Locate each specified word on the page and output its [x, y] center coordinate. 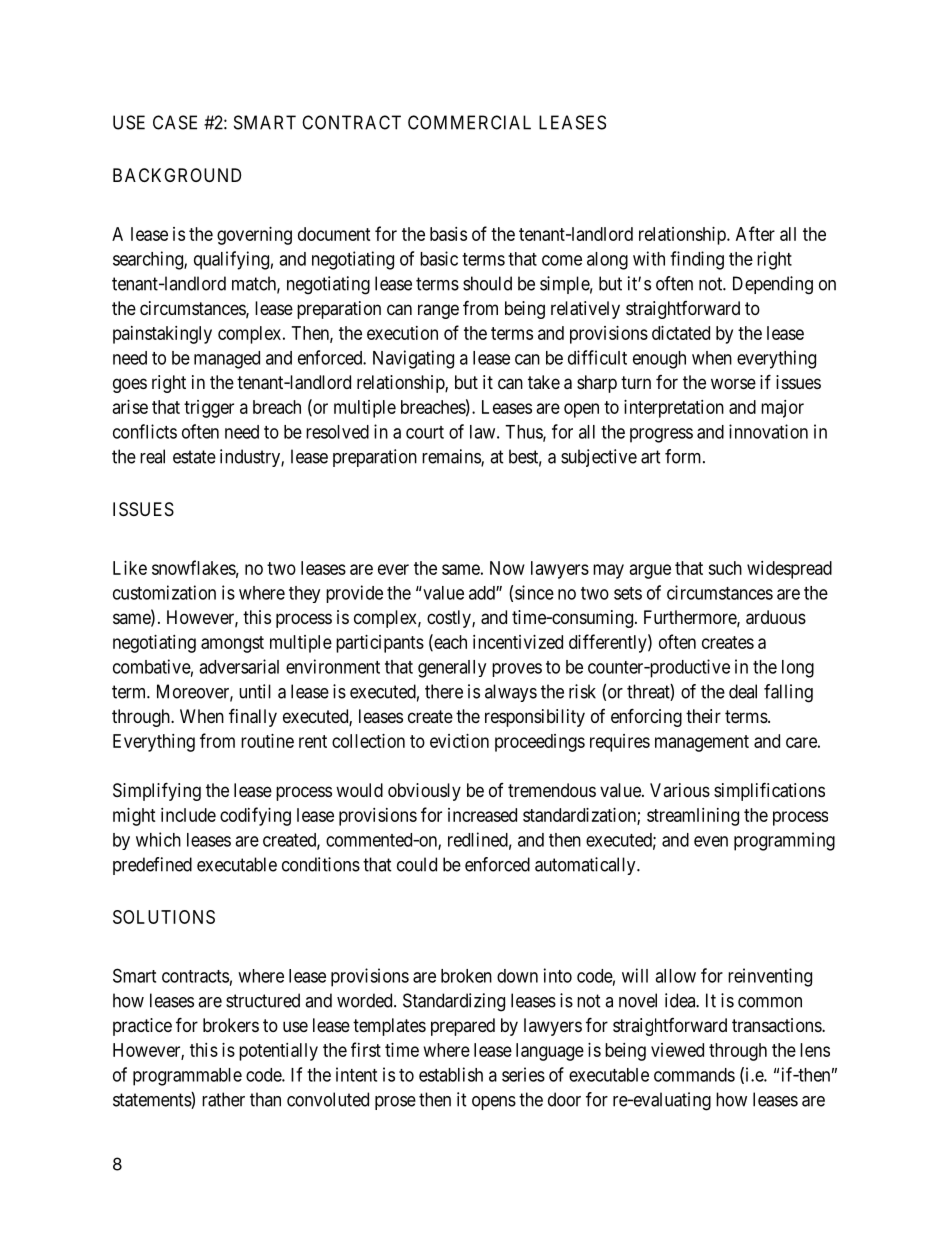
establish [451, 1074]
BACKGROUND [177, 175]
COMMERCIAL [469, 122]
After [755, 233]
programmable [187, 1077]
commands [694, 1075]
